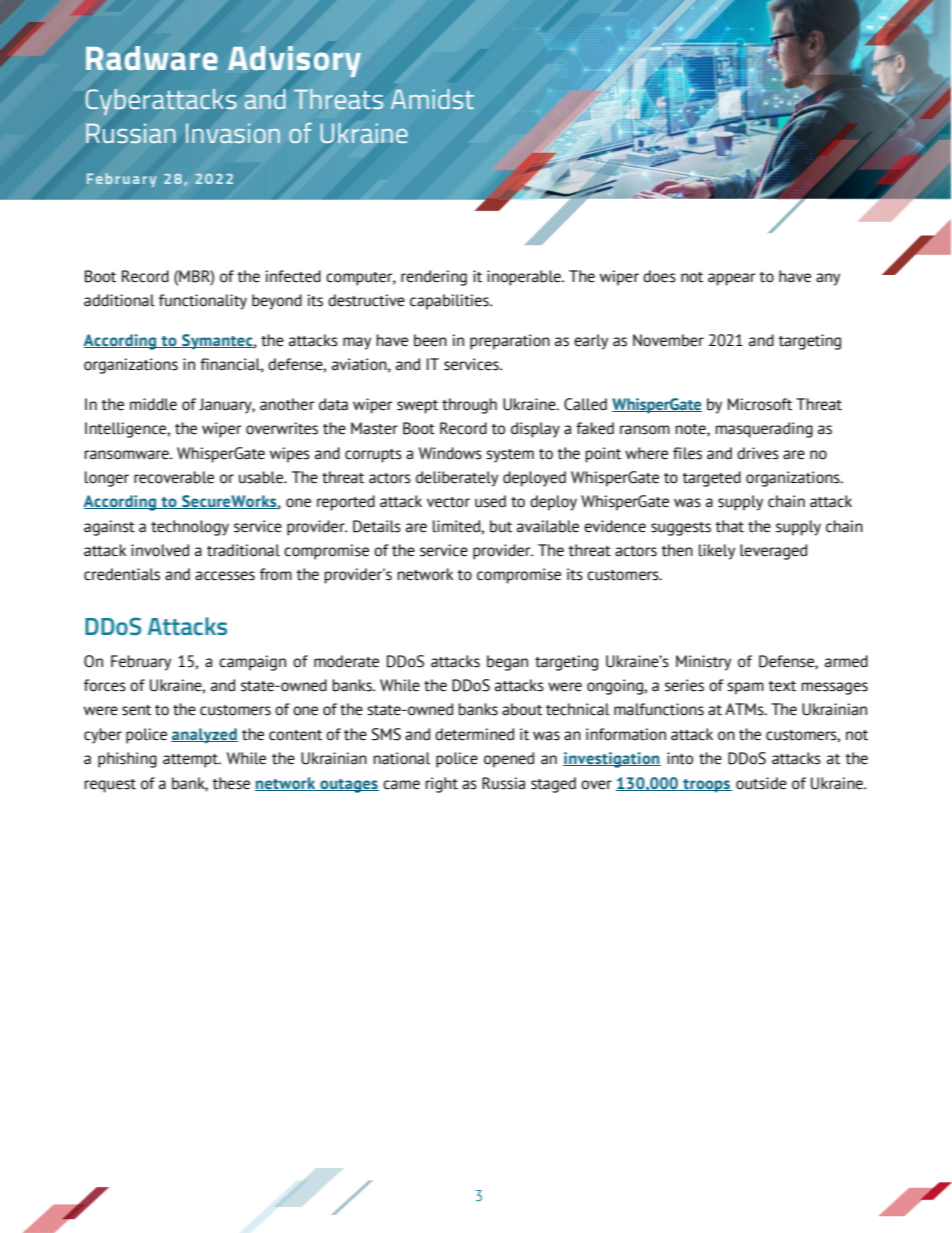 Image resolution: width=952 pixels, height=1233 pixels. I want to click on rendering, so click(434, 278).
